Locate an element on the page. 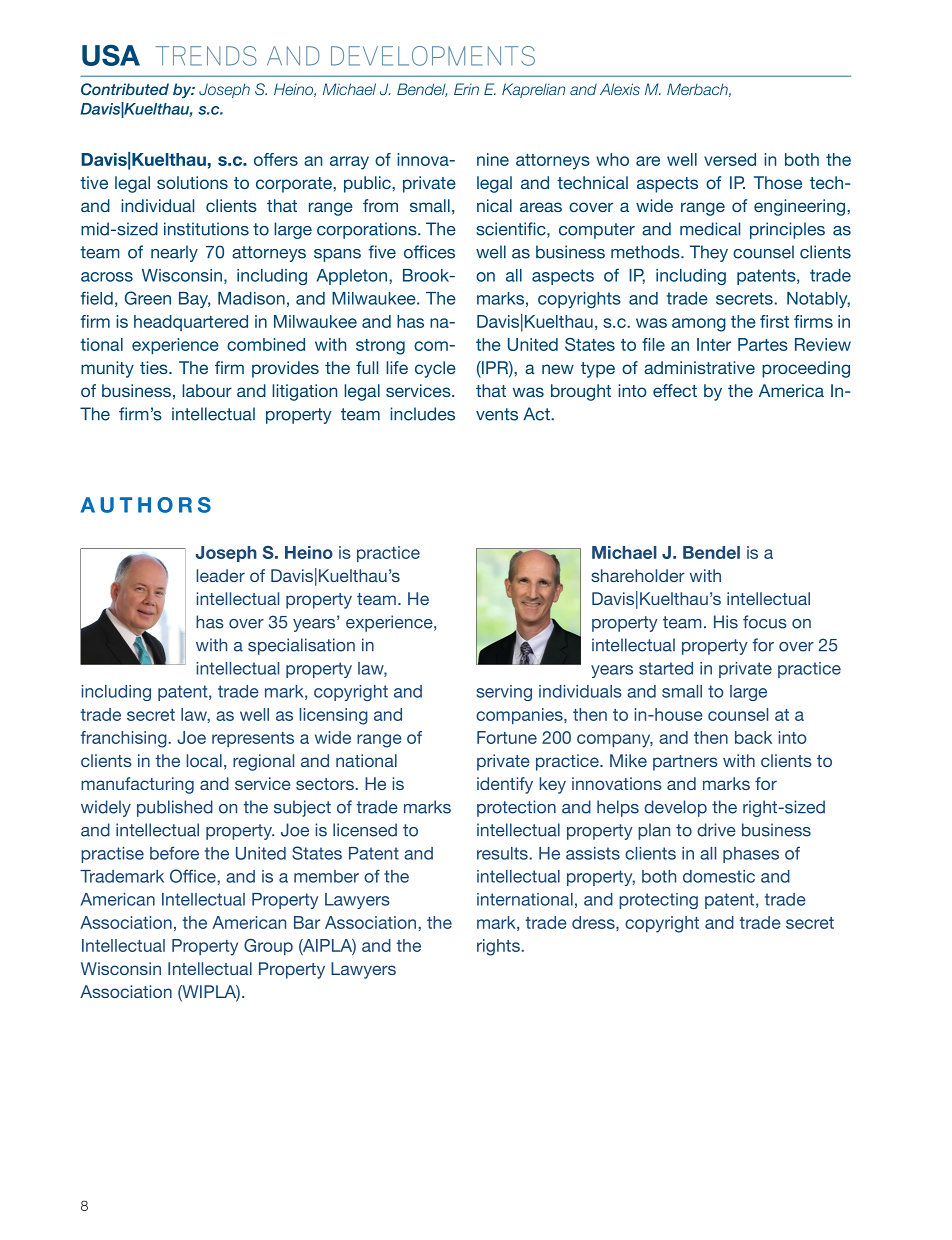 The height and width of the image is (1240, 952). five is located at coordinates (382, 252).
